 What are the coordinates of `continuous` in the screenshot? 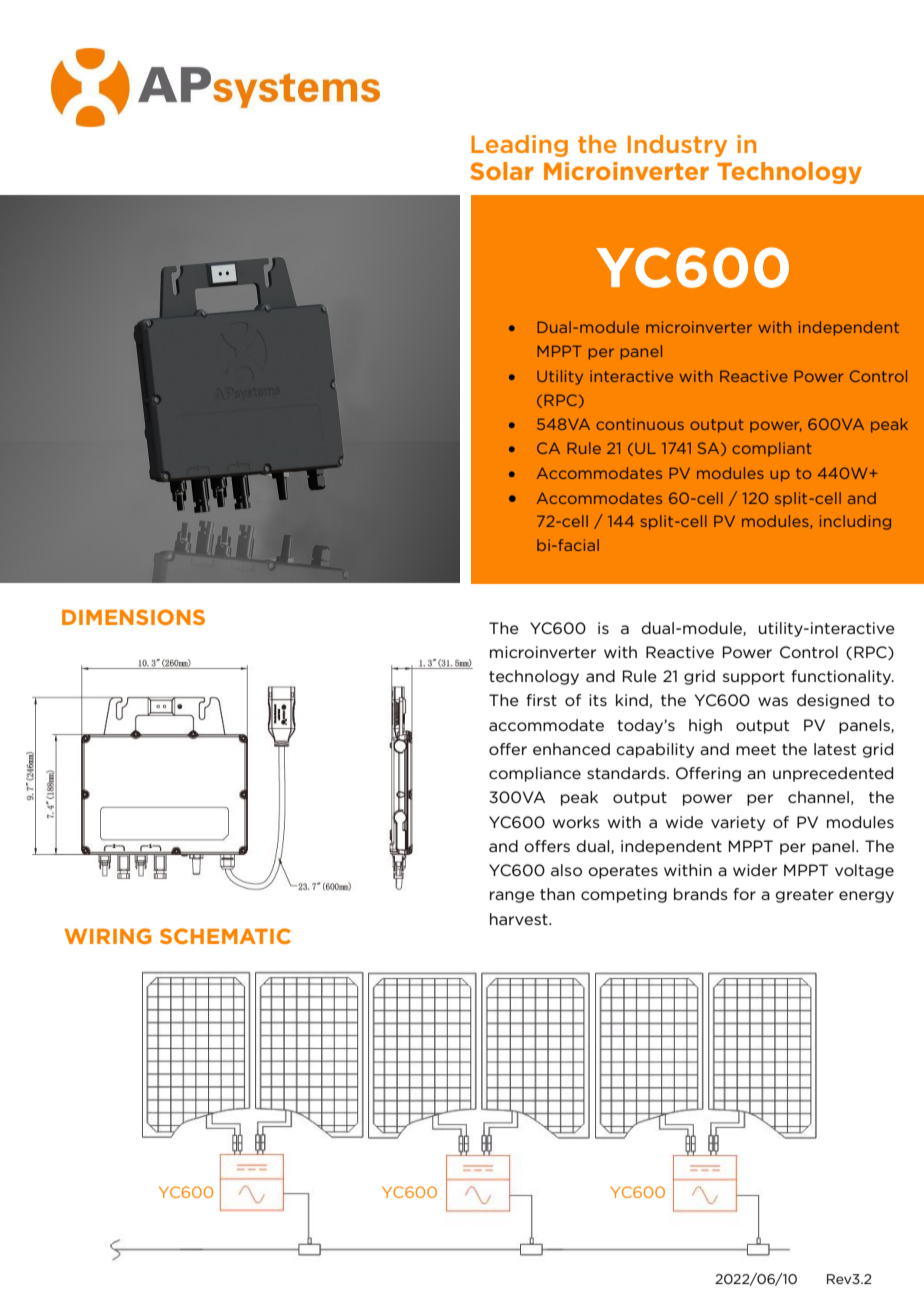 It's located at (640, 424).
